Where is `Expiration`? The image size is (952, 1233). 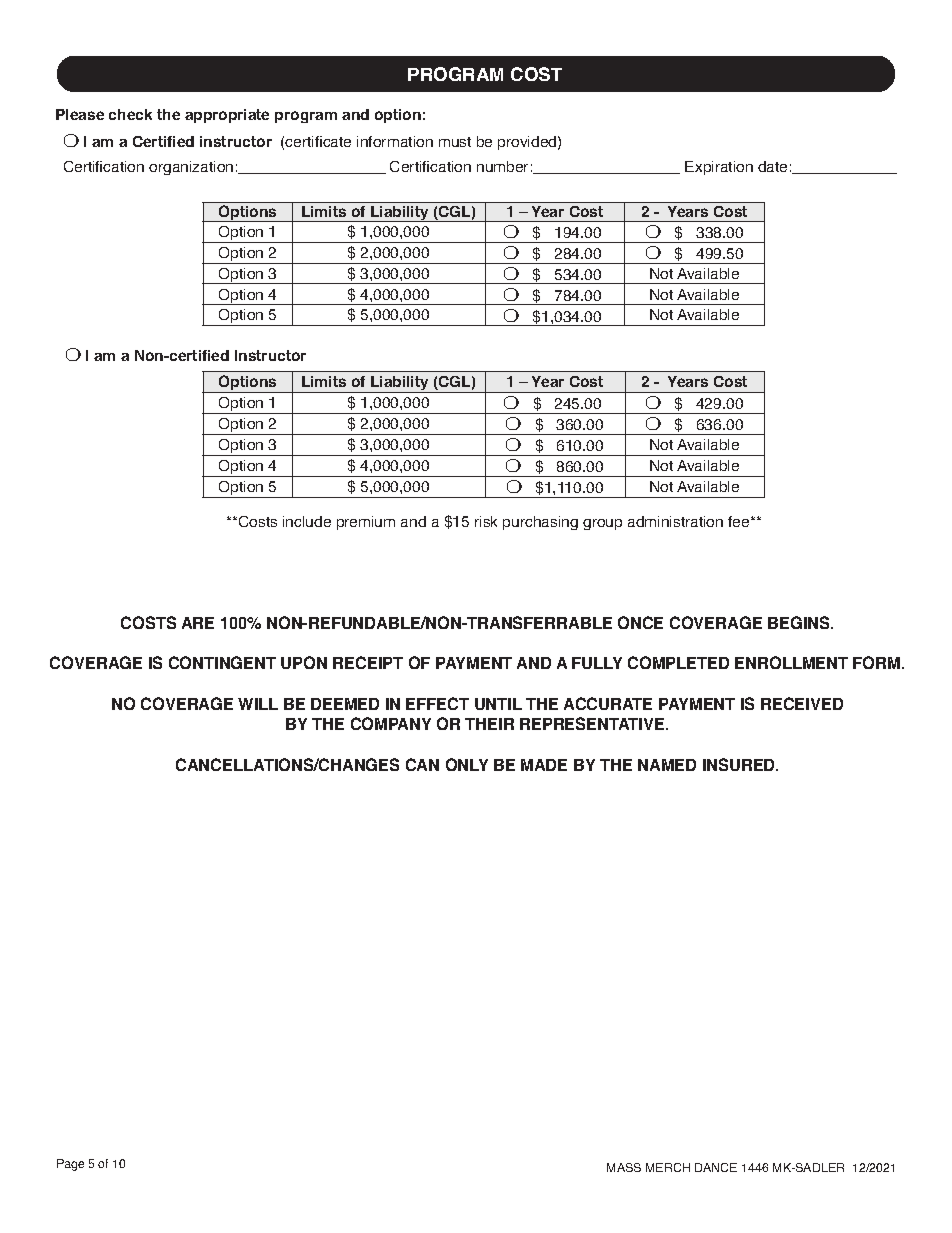
Expiration is located at coordinates (719, 168).
